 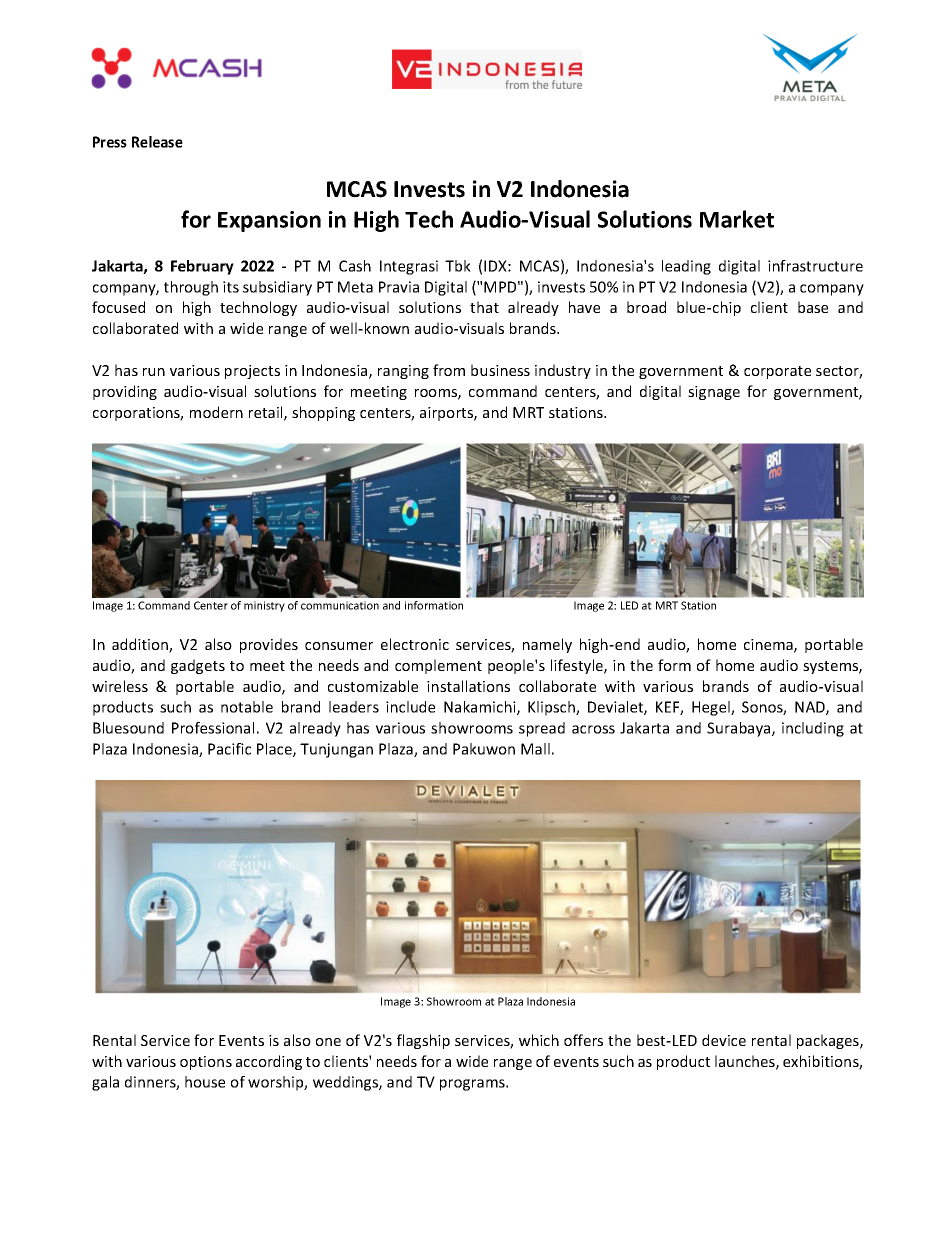 What do you see at coordinates (415, 644) in the screenshot?
I see `electronic` at bounding box center [415, 644].
